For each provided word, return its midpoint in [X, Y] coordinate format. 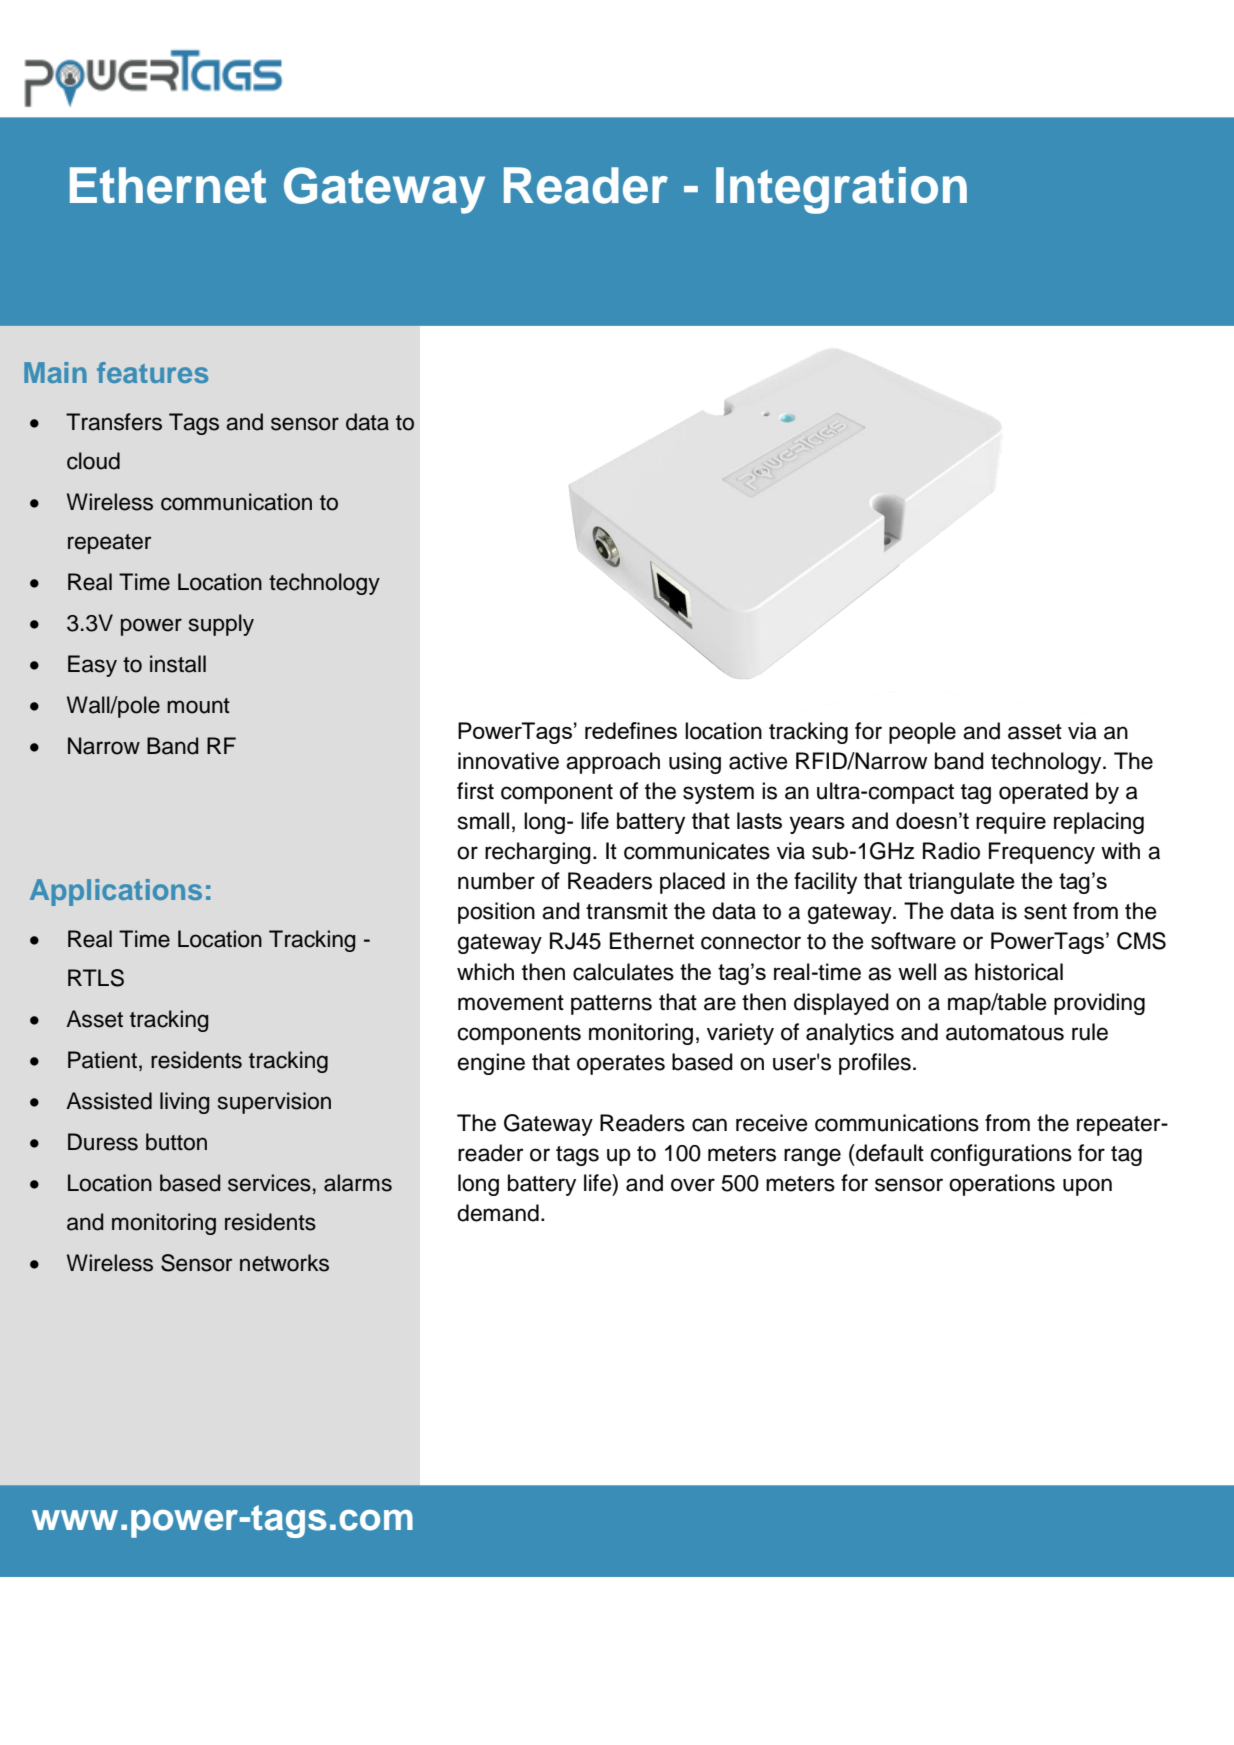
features [152, 372]
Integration [841, 190]
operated [1043, 793]
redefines [631, 730]
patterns [611, 1005]
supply [221, 625]
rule [1090, 1032]
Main [55, 372]
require [1011, 823]
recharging [538, 853]
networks [284, 1263]
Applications [116, 892]
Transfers [114, 422]
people [922, 733]
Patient [102, 1060]
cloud [93, 461]
